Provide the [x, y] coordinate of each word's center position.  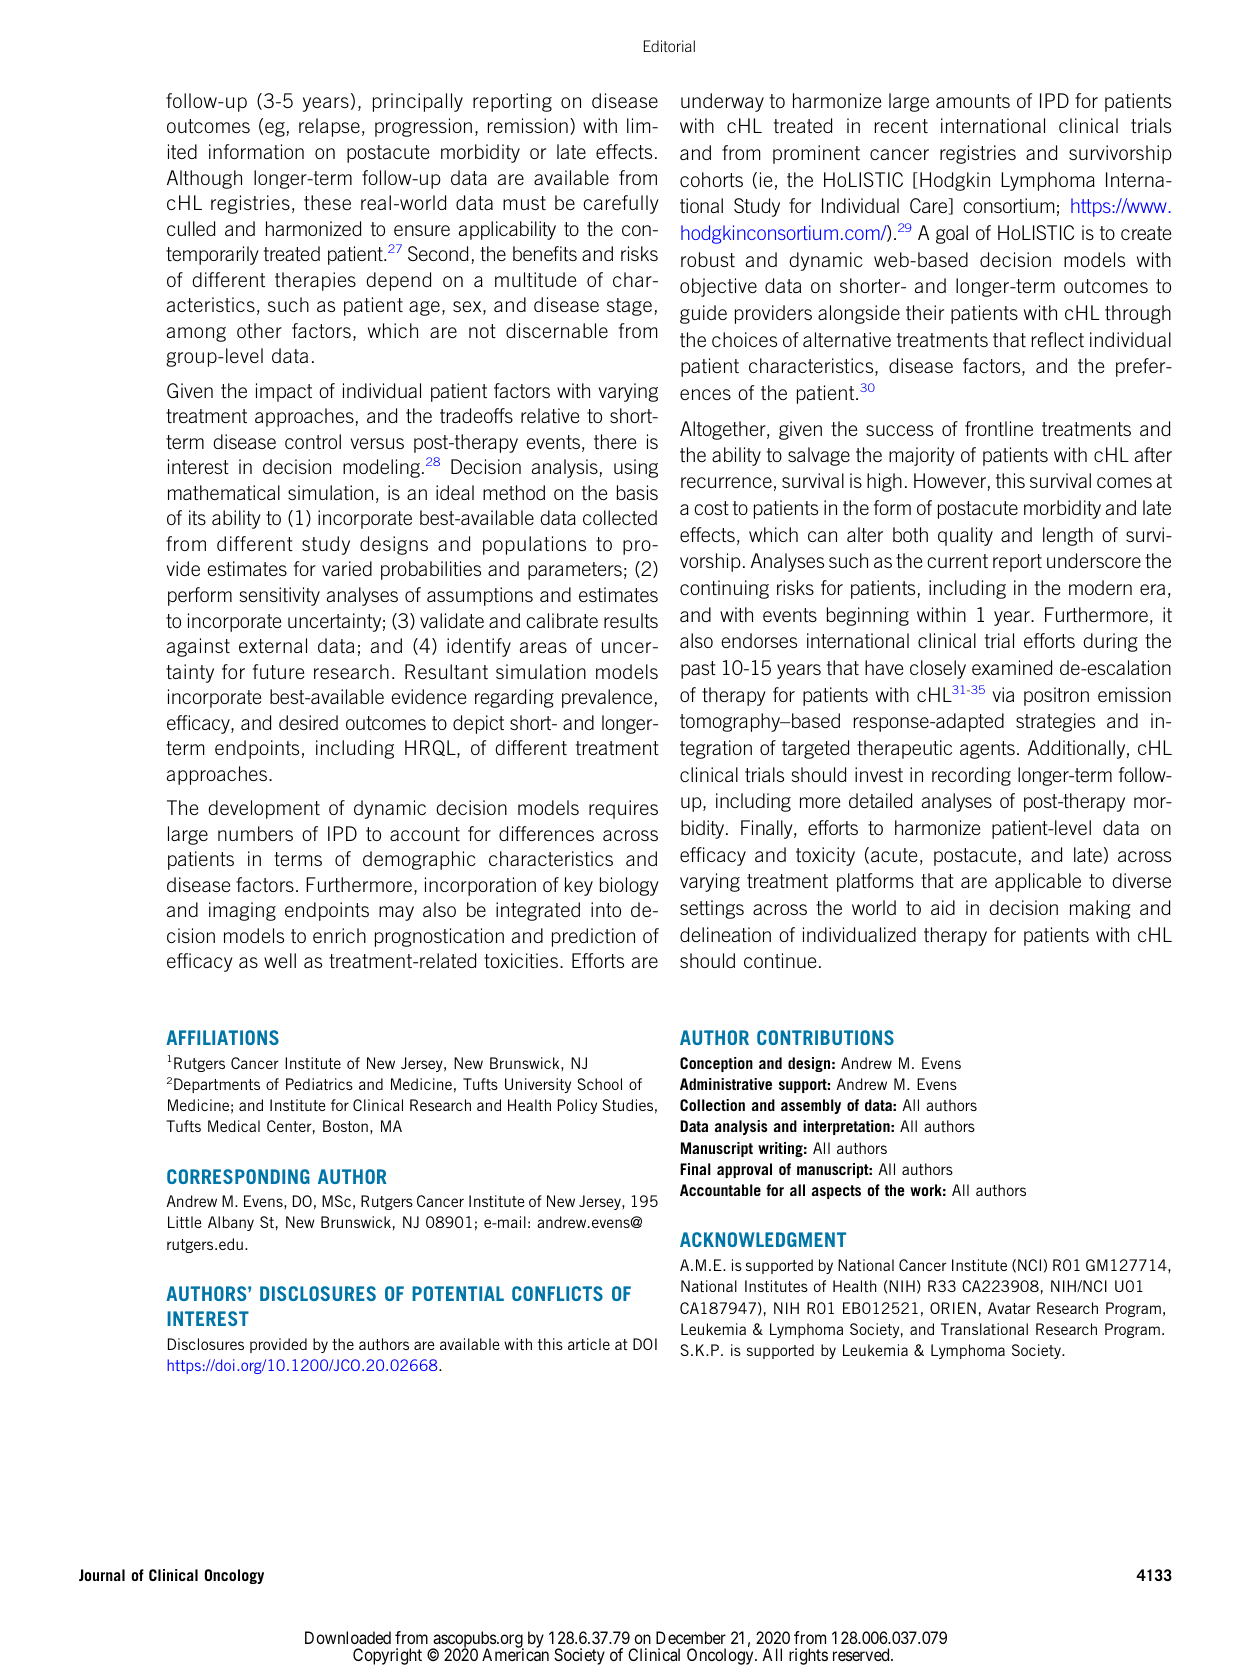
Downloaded [348, 1637]
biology [629, 886]
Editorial [669, 46]
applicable [1038, 882]
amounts [973, 101]
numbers [255, 833]
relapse [329, 127]
